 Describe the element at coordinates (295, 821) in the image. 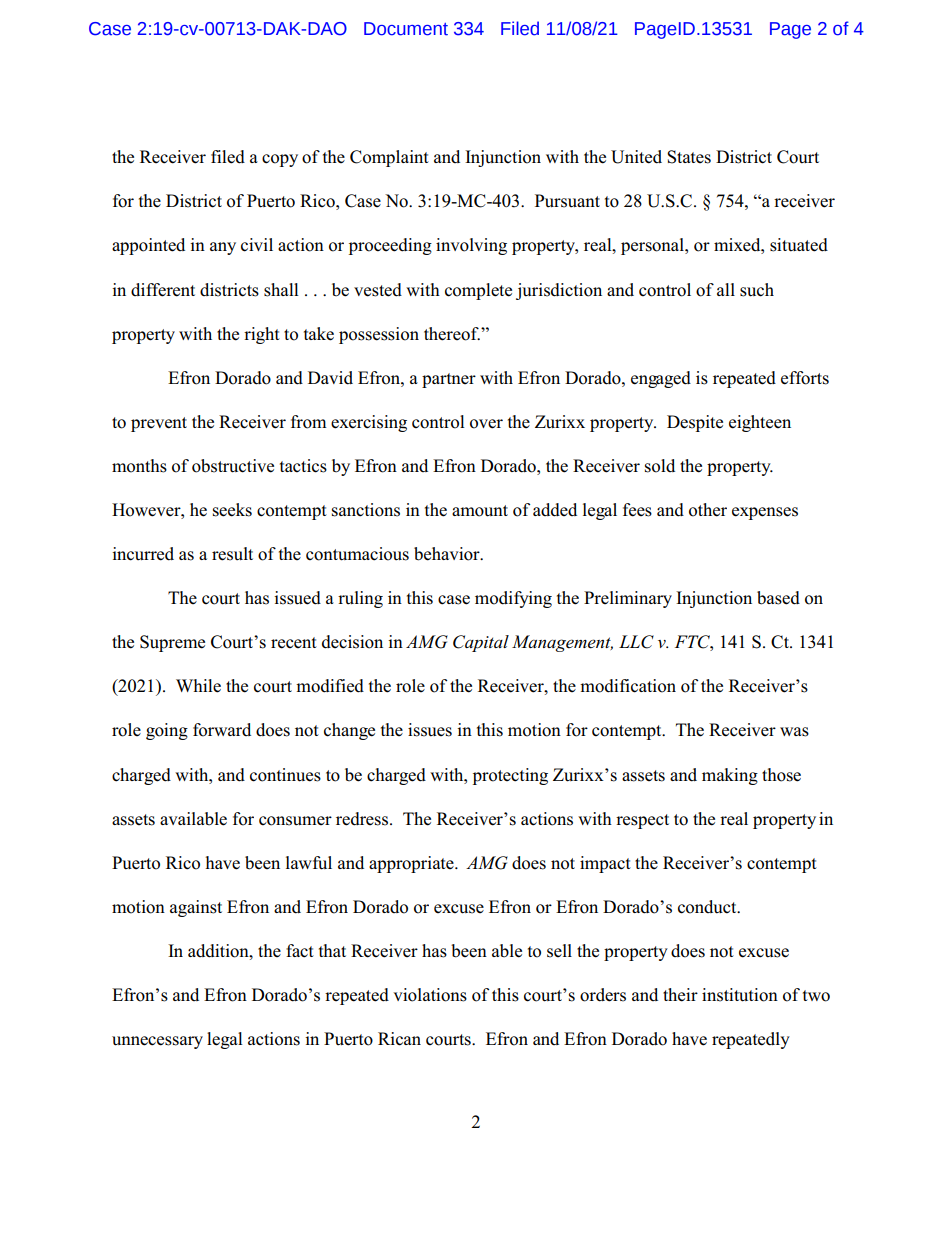

I see `consumer` at that location.
